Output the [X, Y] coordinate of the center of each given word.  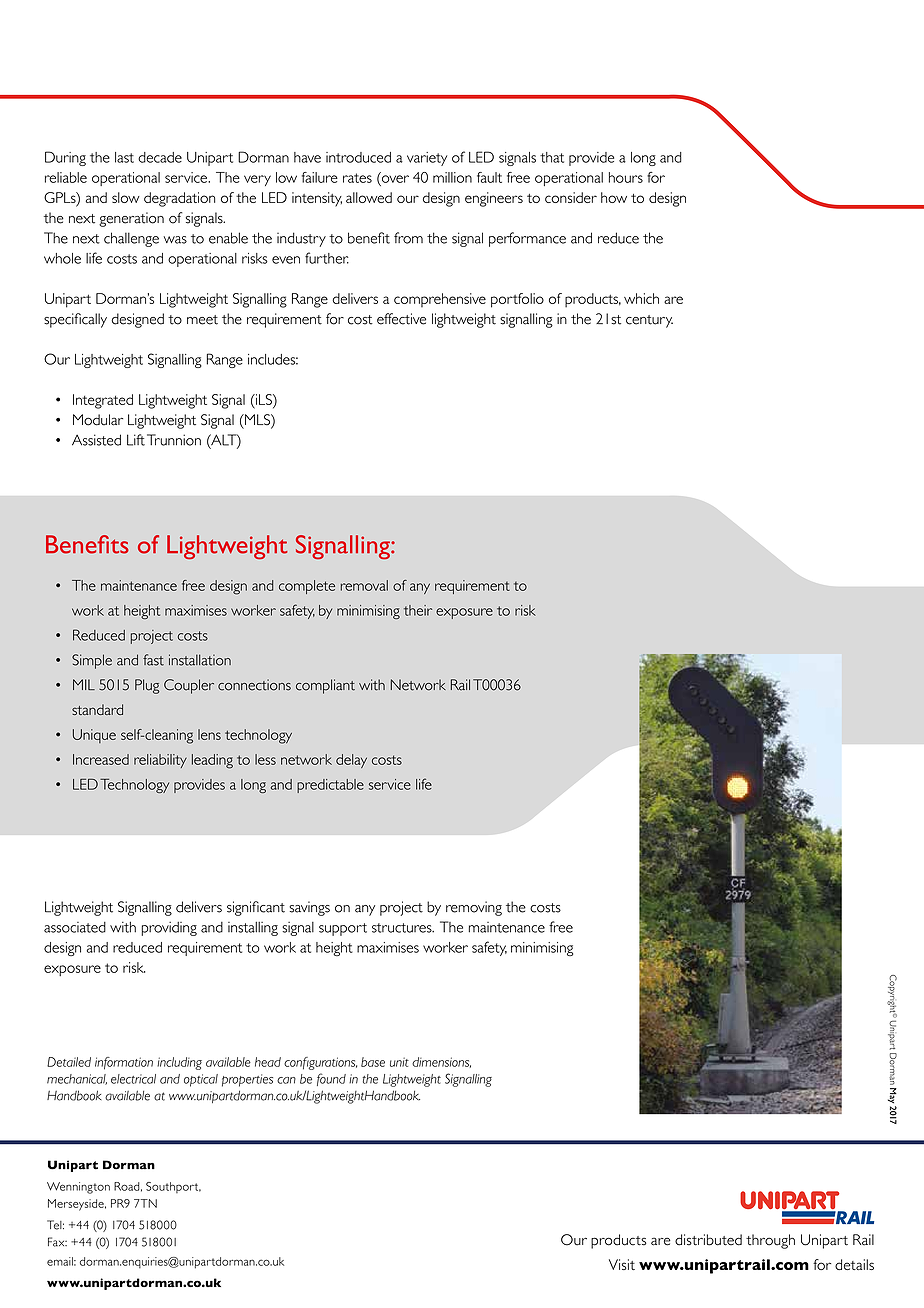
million [452, 177]
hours [626, 177]
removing [474, 908]
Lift [136, 440]
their [418, 610]
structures [403, 928]
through [770, 1241]
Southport [173, 1187]
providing [169, 929]
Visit [622, 1264]
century [649, 321]
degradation [179, 199]
